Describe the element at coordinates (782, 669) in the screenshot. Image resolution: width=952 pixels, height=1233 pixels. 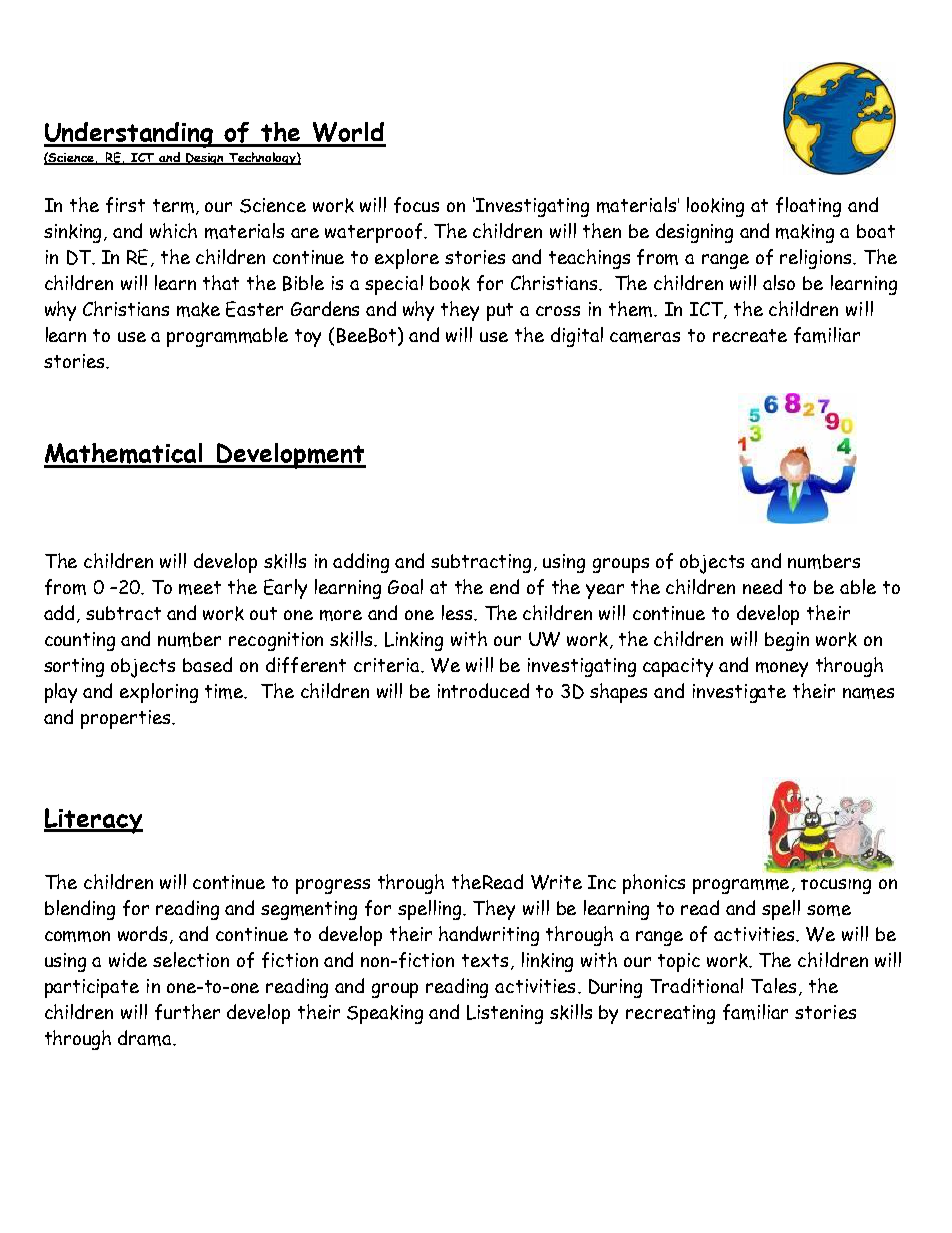
I see `money` at that location.
